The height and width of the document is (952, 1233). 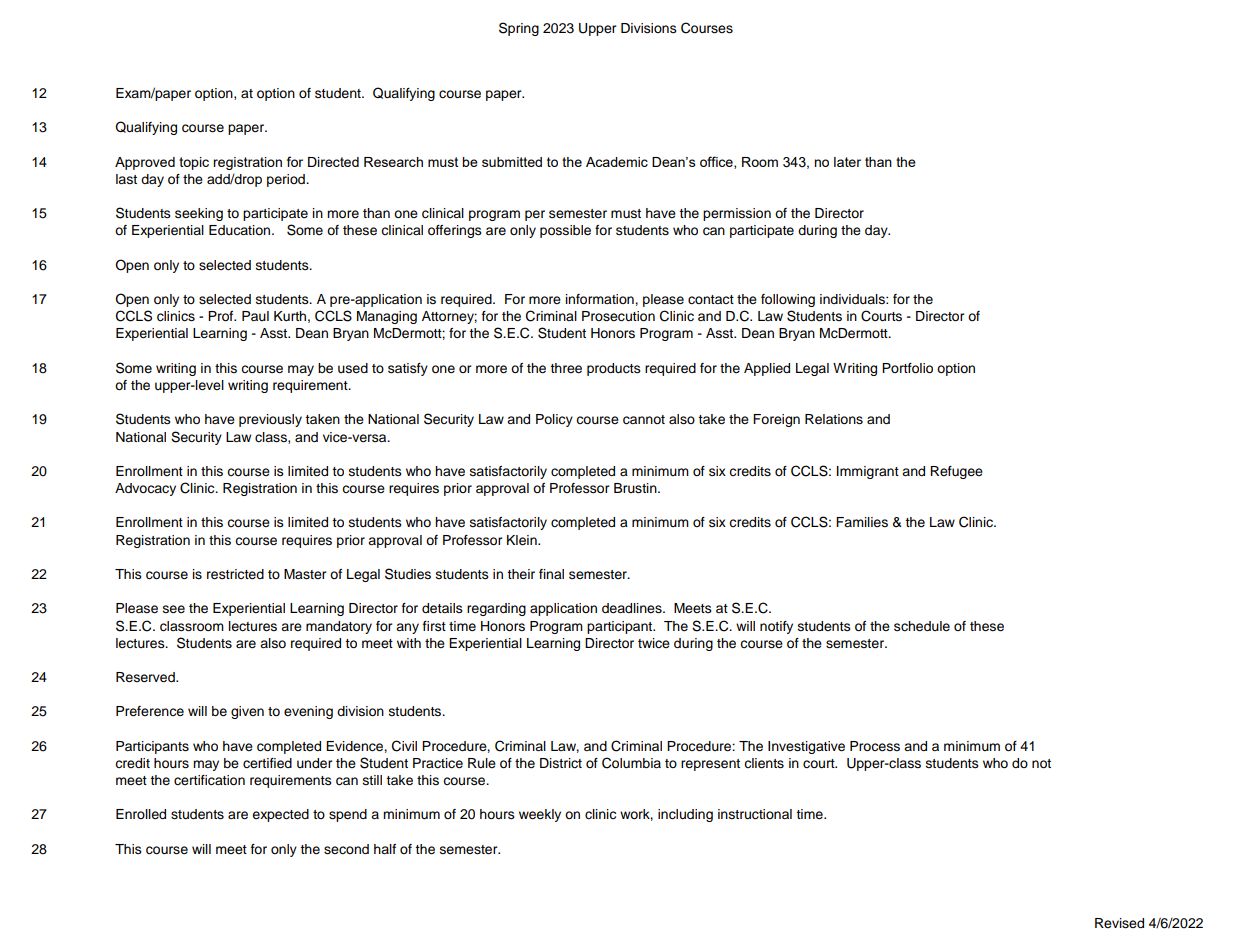 What do you see at coordinates (956, 472) in the document?
I see `Refugee` at bounding box center [956, 472].
